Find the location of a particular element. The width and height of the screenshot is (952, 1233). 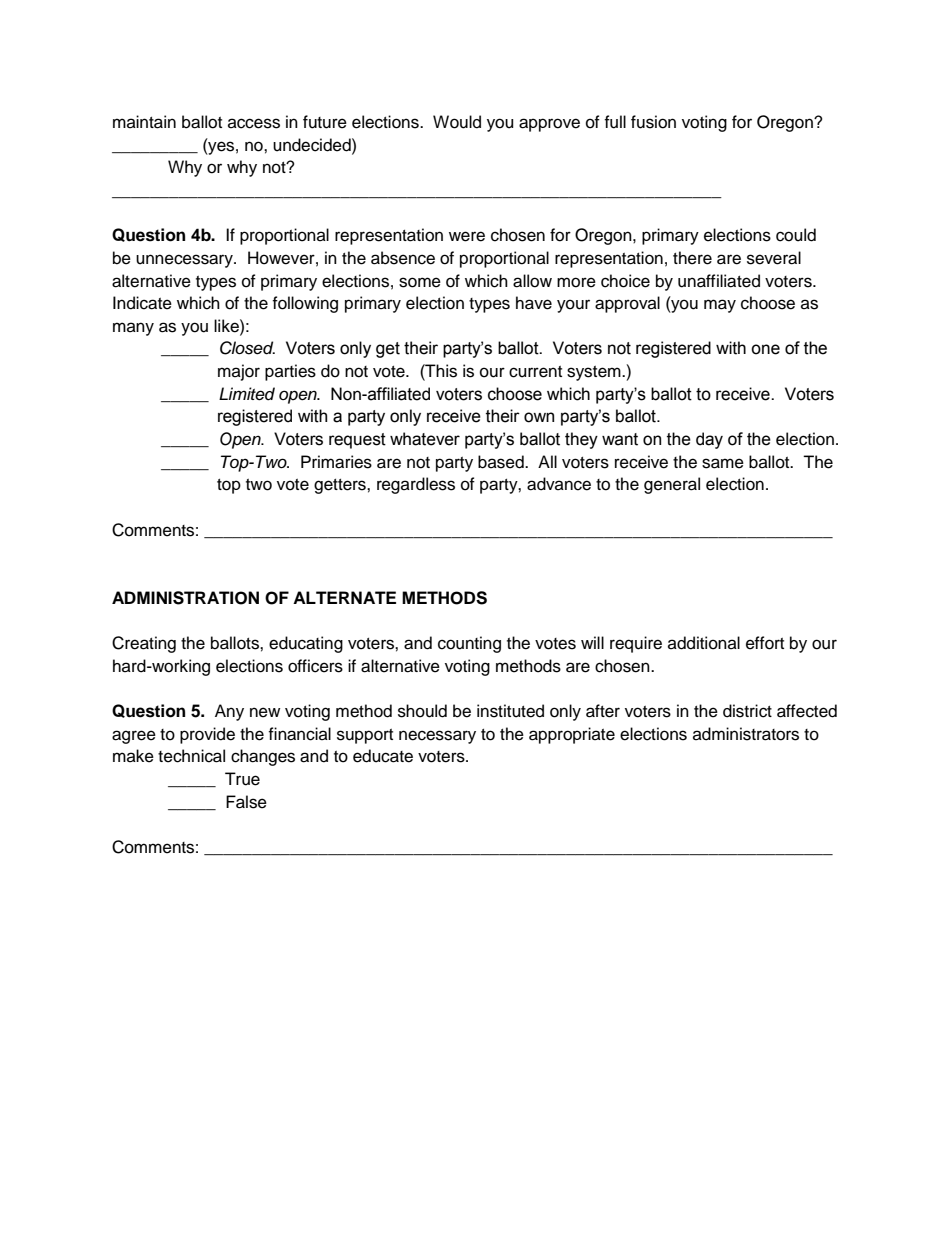

administrators is located at coordinates (746, 734).
